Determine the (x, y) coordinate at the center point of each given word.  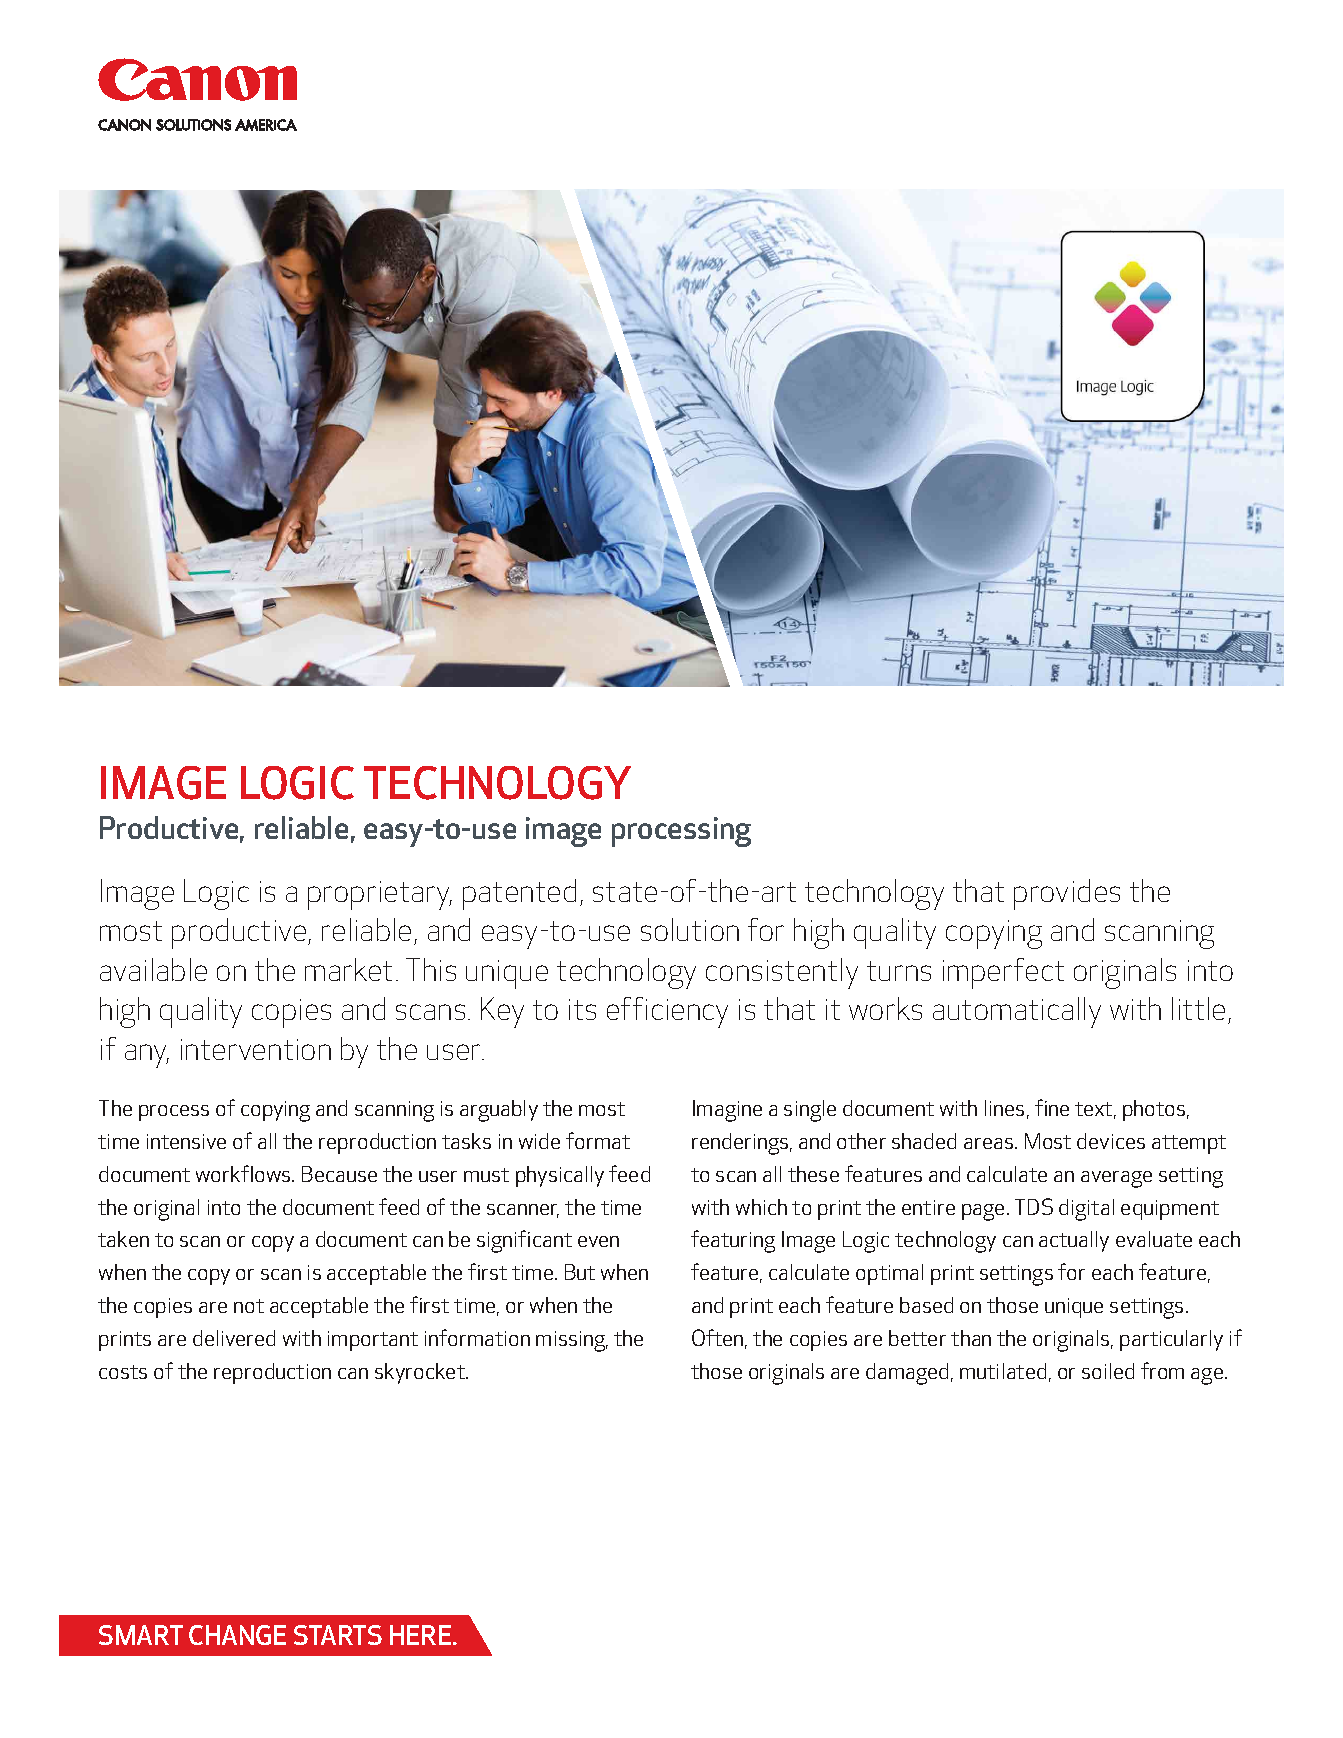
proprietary (380, 895)
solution (690, 929)
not (249, 1306)
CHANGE (237, 1635)
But (580, 1272)
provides (1067, 894)
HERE (420, 1635)
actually (1074, 1241)
